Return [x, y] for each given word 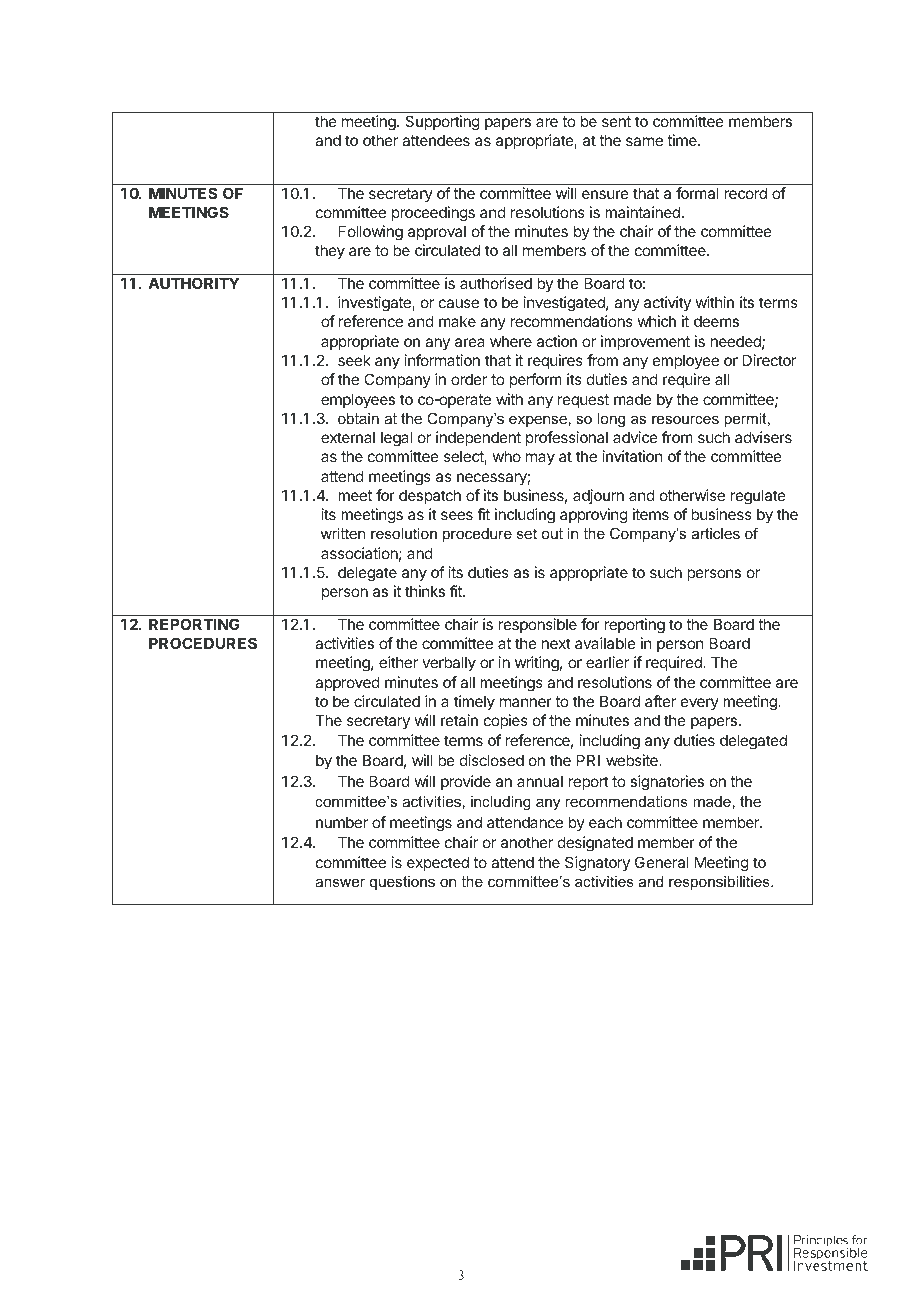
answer [340, 883]
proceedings [433, 214]
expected [438, 863]
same [644, 141]
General [662, 862]
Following [371, 233]
